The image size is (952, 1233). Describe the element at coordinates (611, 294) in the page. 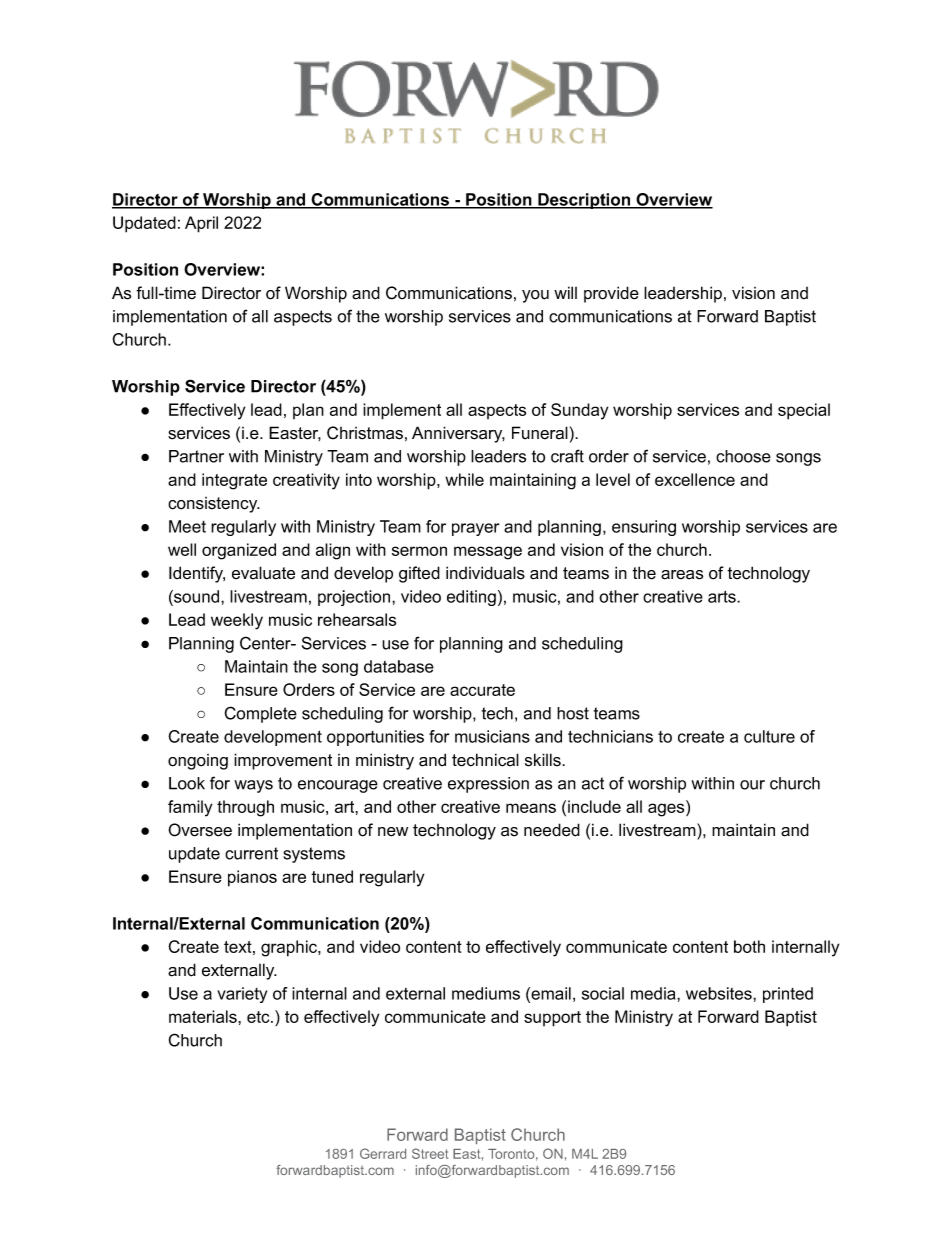

I see `provide` at that location.
